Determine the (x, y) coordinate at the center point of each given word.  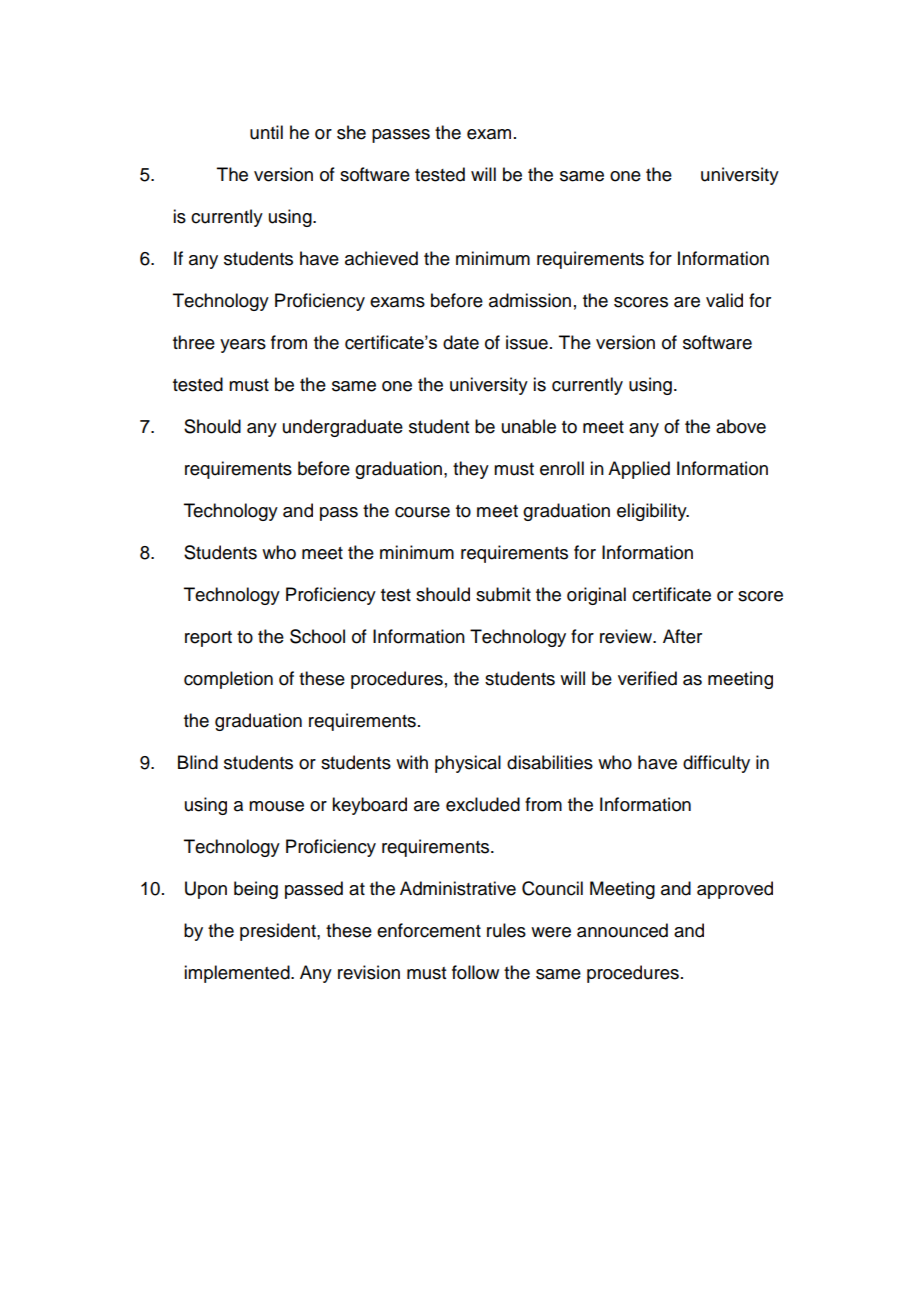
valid (724, 300)
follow (475, 972)
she (351, 132)
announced (622, 930)
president (279, 932)
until (266, 132)
